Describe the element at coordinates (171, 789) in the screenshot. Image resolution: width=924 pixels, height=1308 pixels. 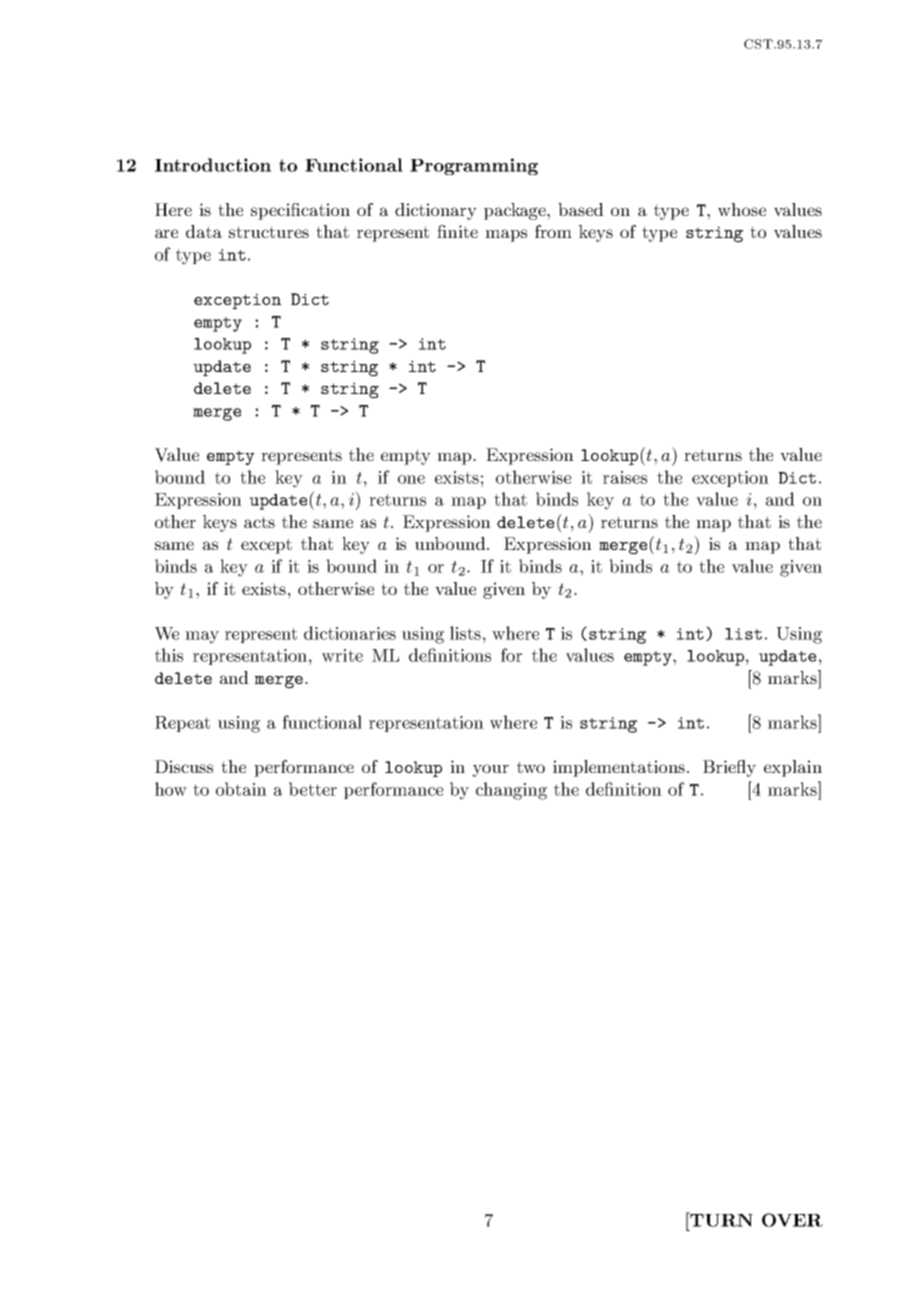
I see `how` at that location.
